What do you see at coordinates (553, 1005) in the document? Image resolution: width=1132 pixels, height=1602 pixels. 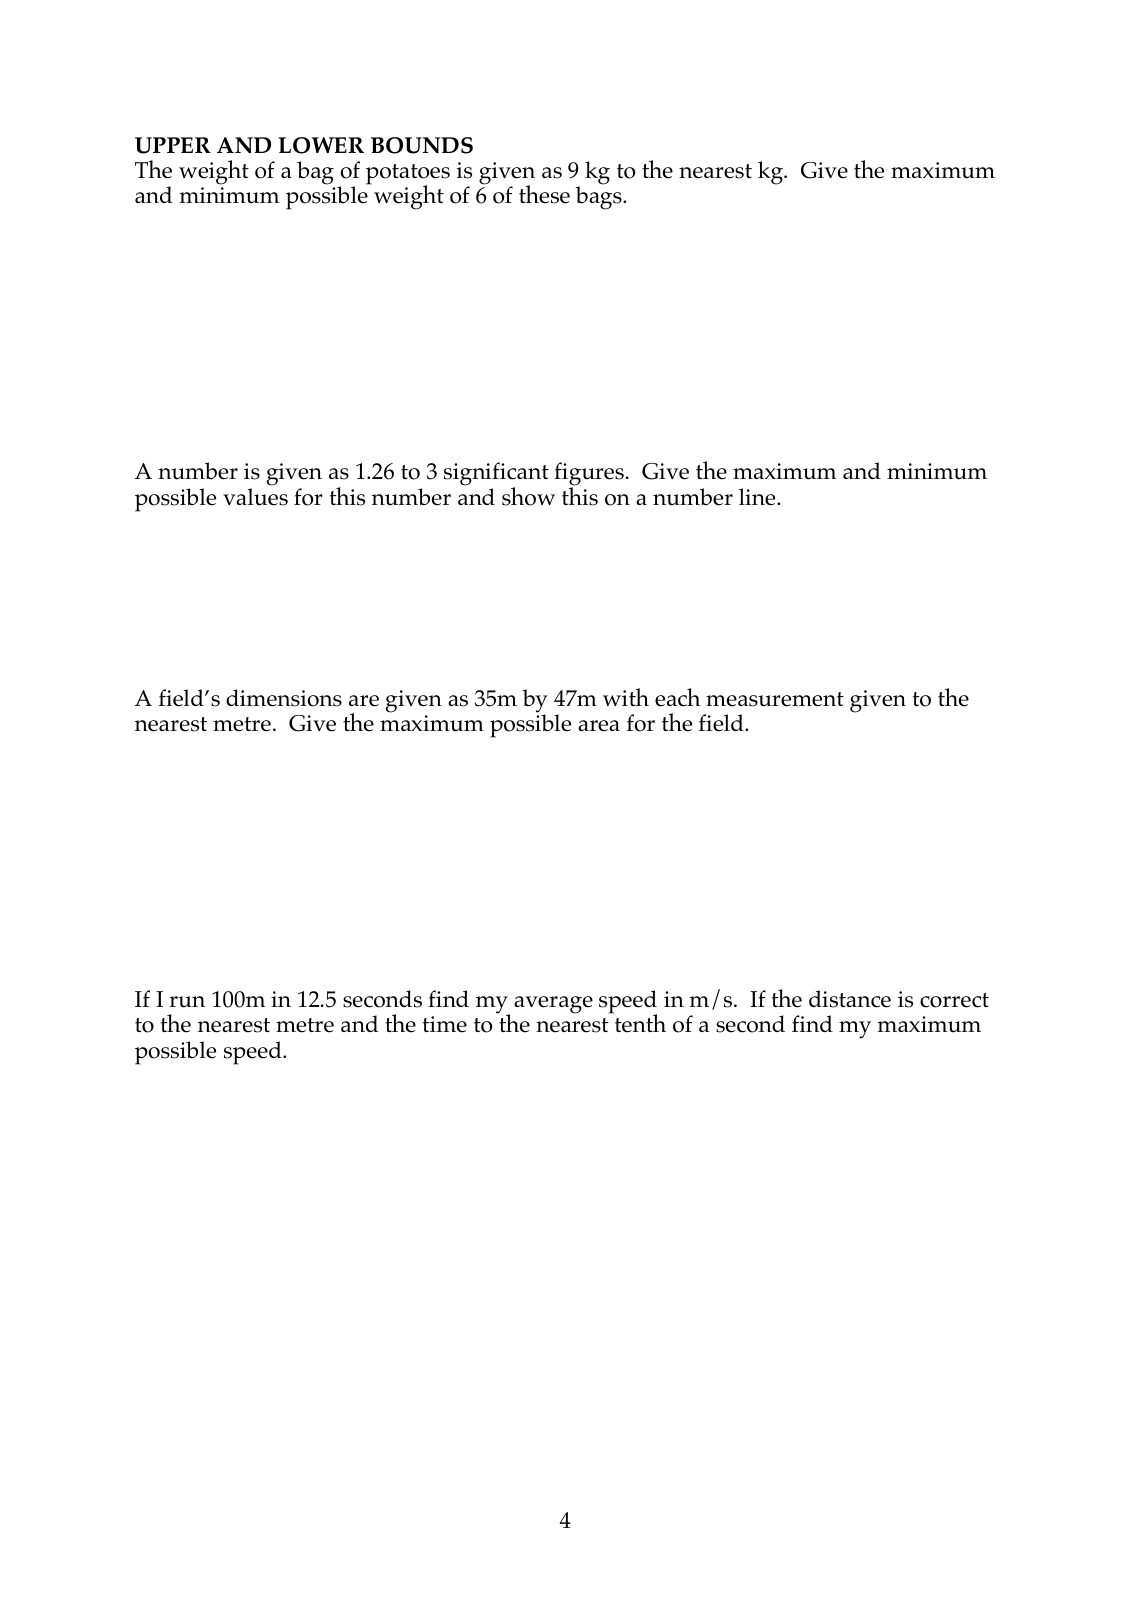 I see `average` at bounding box center [553, 1005].
